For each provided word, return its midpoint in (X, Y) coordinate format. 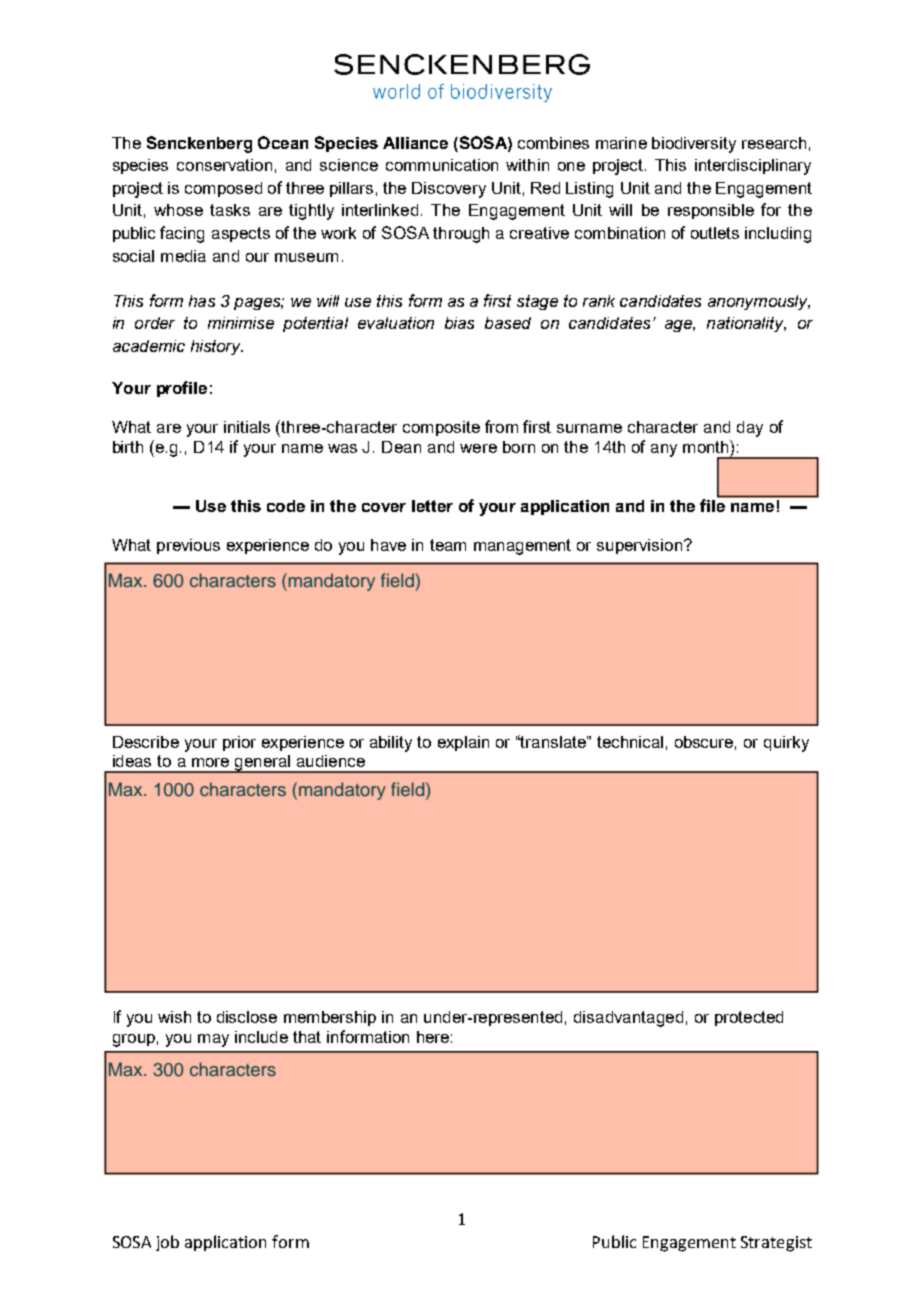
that (307, 1037)
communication (442, 165)
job (167, 1243)
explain (463, 743)
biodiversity (694, 145)
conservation (224, 165)
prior (239, 743)
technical (630, 742)
